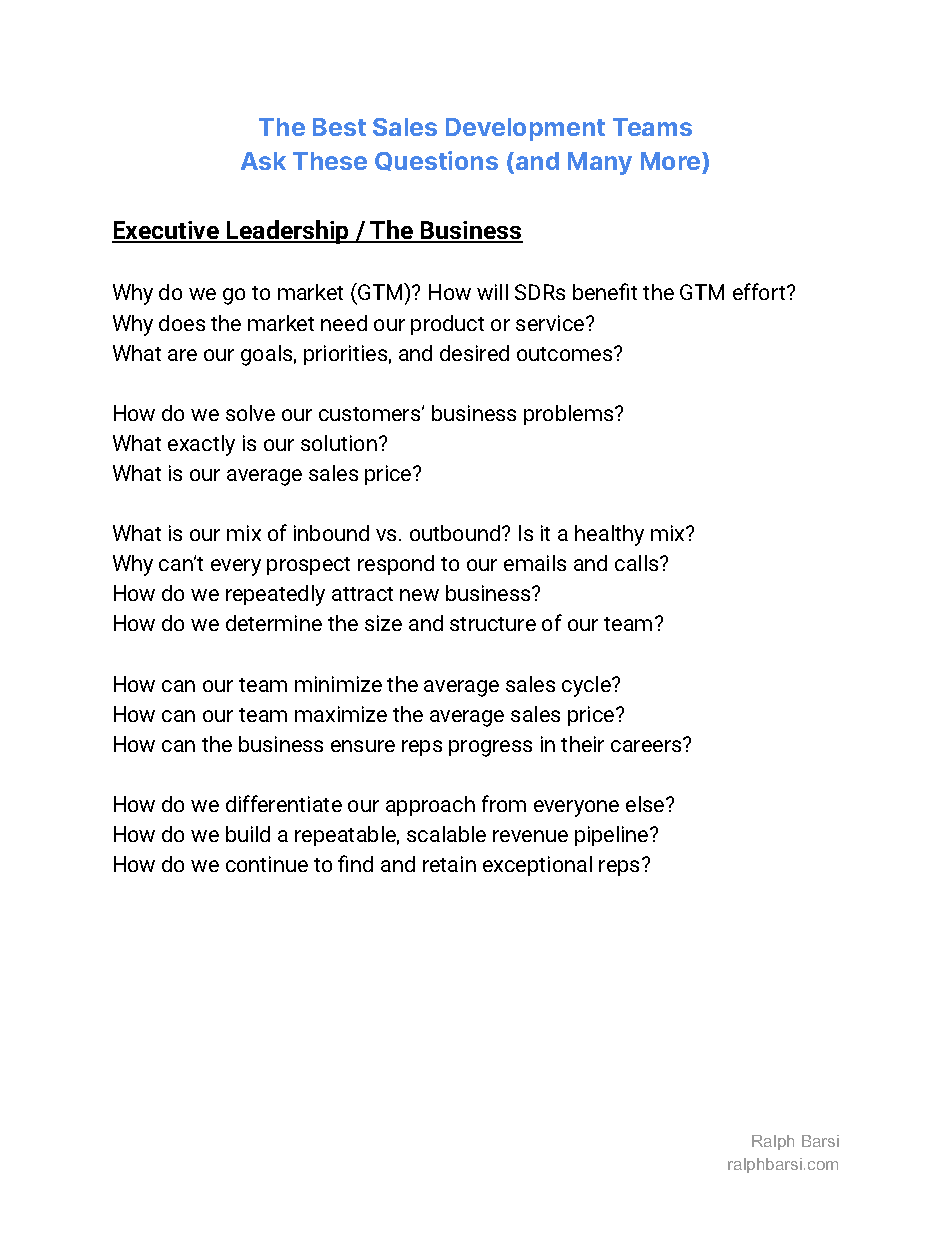 This screenshot has width=952, height=1233. Describe the element at coordinates (182, 323) in the screenshot. I see `does` at that location.
